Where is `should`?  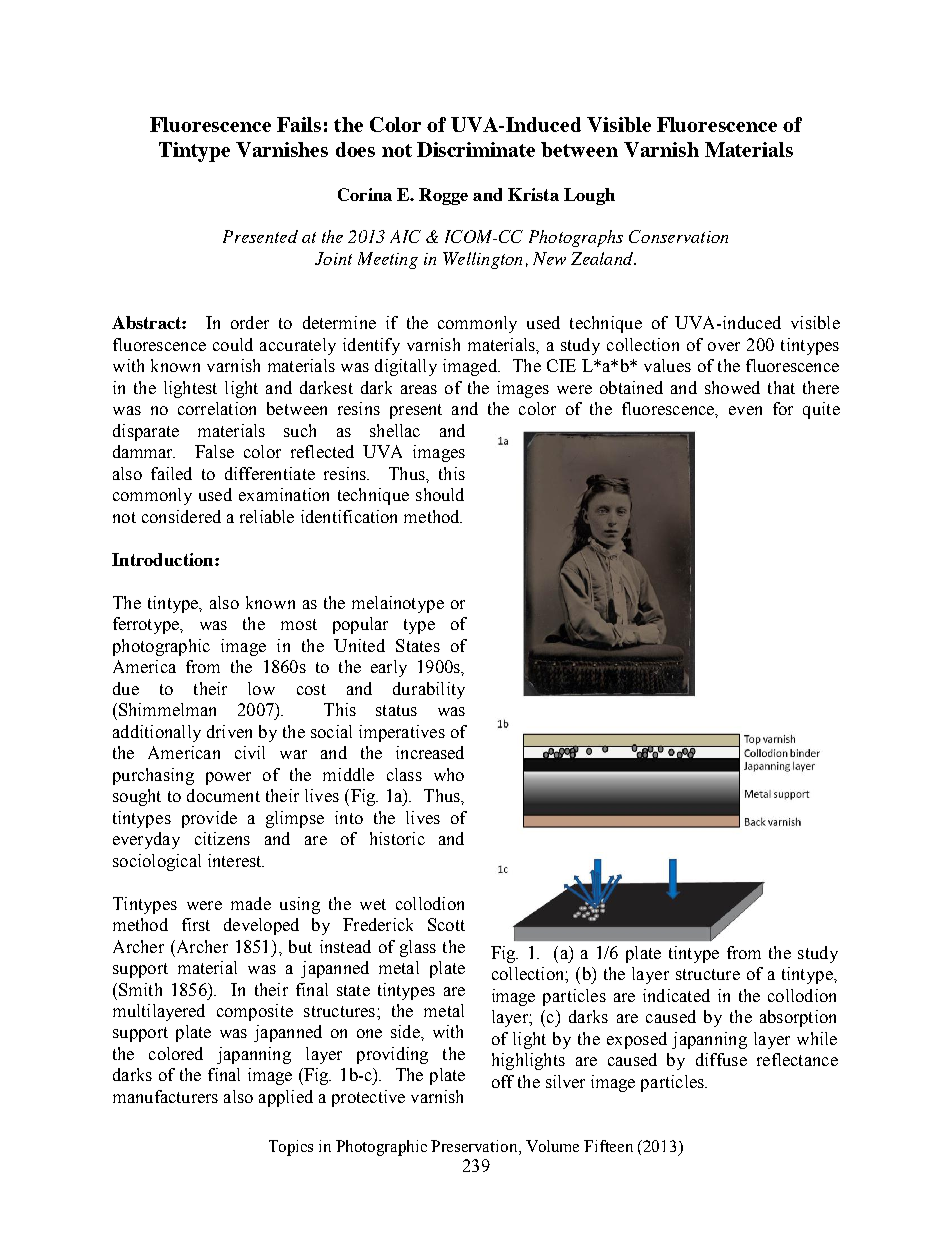 should is located at coordinates (440, 494).
